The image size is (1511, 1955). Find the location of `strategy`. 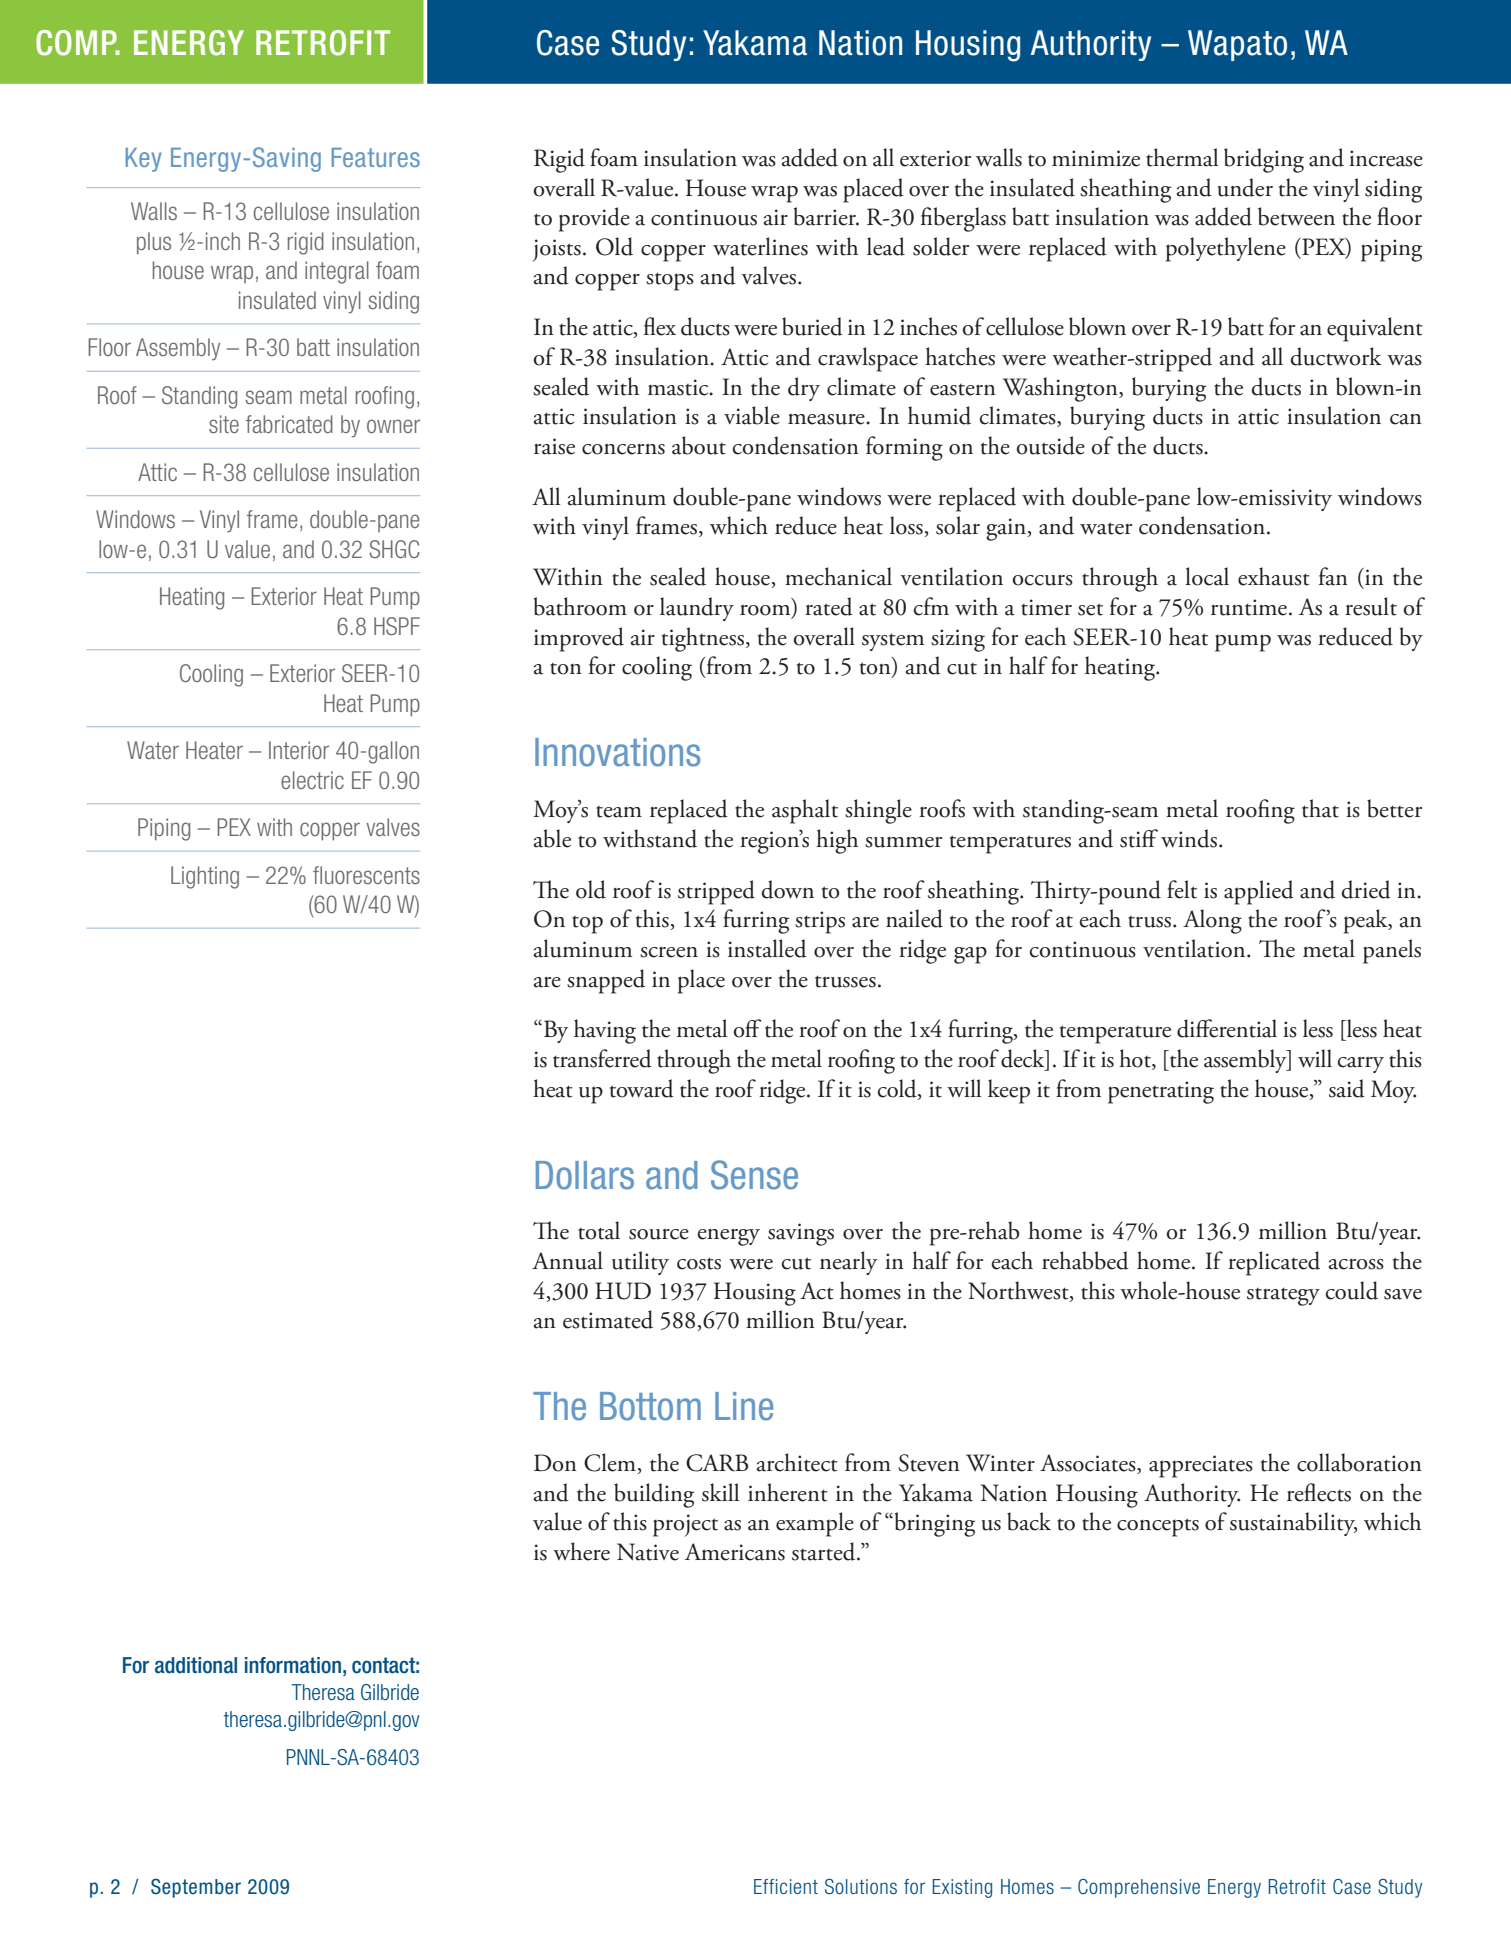

strategy is located at coordinates (1283, 1296).
